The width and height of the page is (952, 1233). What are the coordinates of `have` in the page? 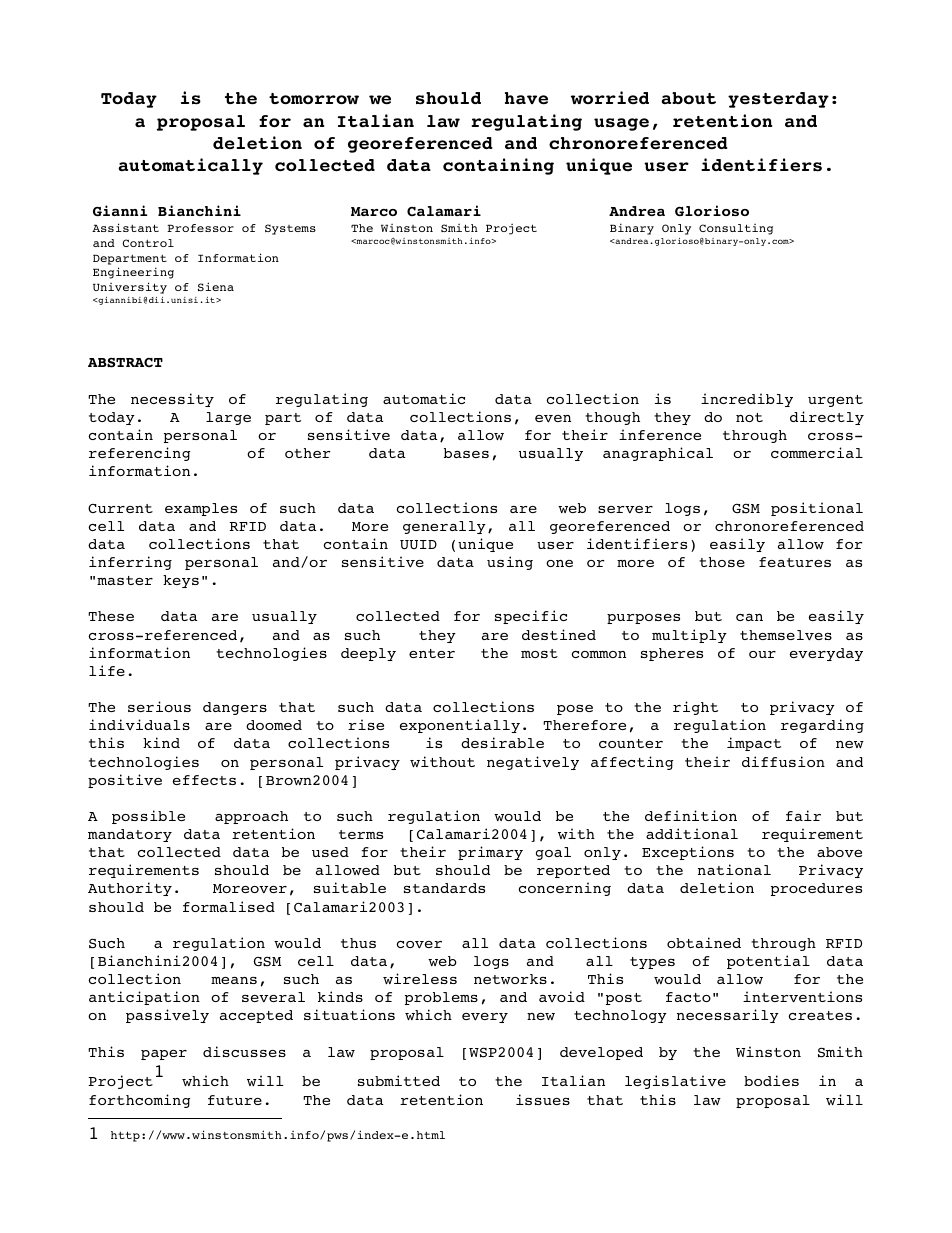 It's located at (526, 98).
